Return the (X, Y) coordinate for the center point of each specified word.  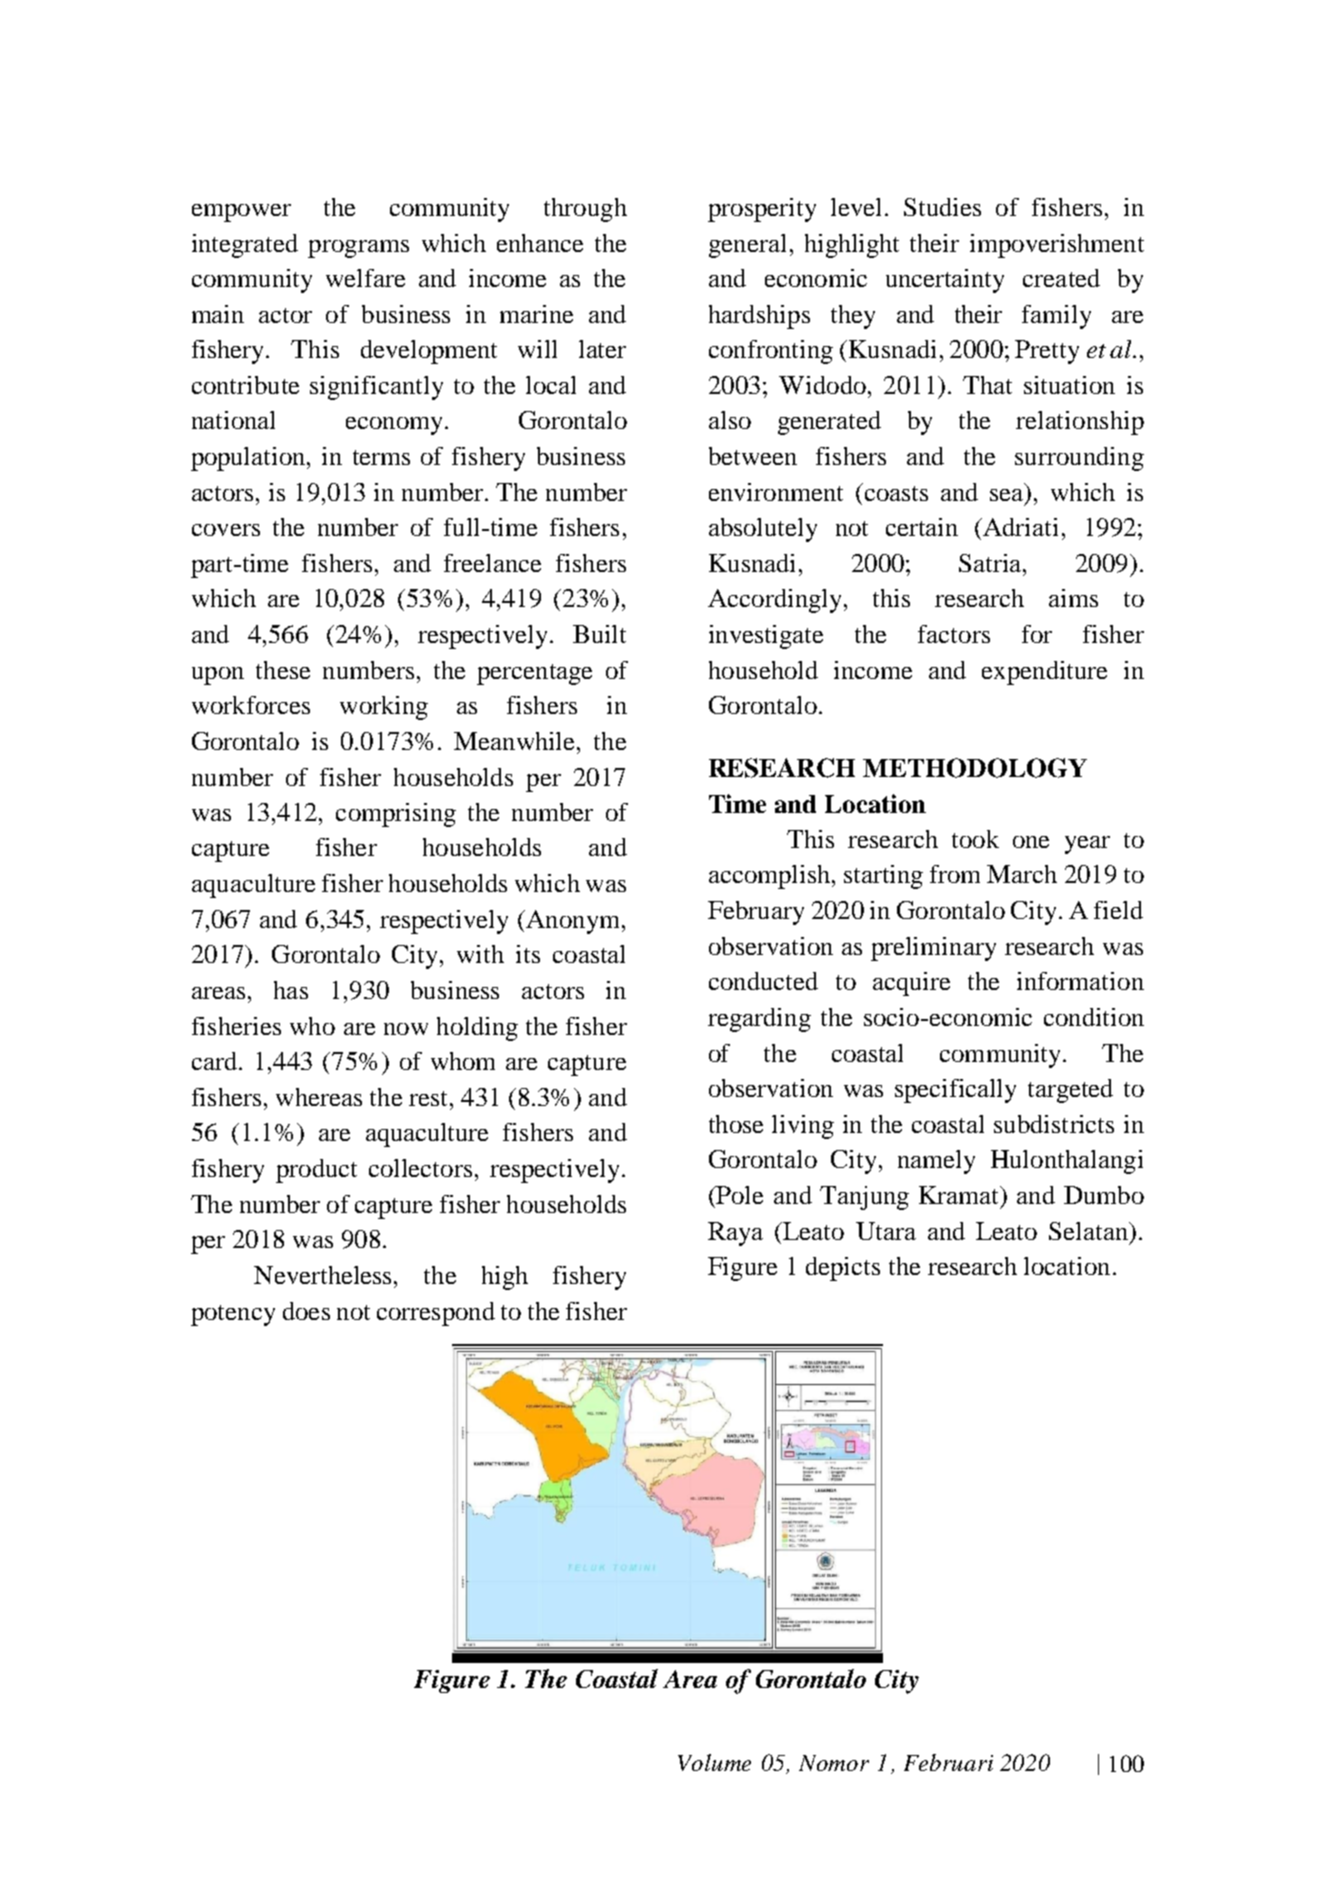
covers (226, 530)
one (1031, 842)
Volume (714, 1762)
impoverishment (1057, 246)
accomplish (771, 877)
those (736, 1124)
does (306, 1311)
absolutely (763, 530)
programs (358, 249)
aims (1073, 598)
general (747, 246)
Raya (735, 1234)
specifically (955, 1091)
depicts (843, 1269)
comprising (396, 815)
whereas (319, 1097)
